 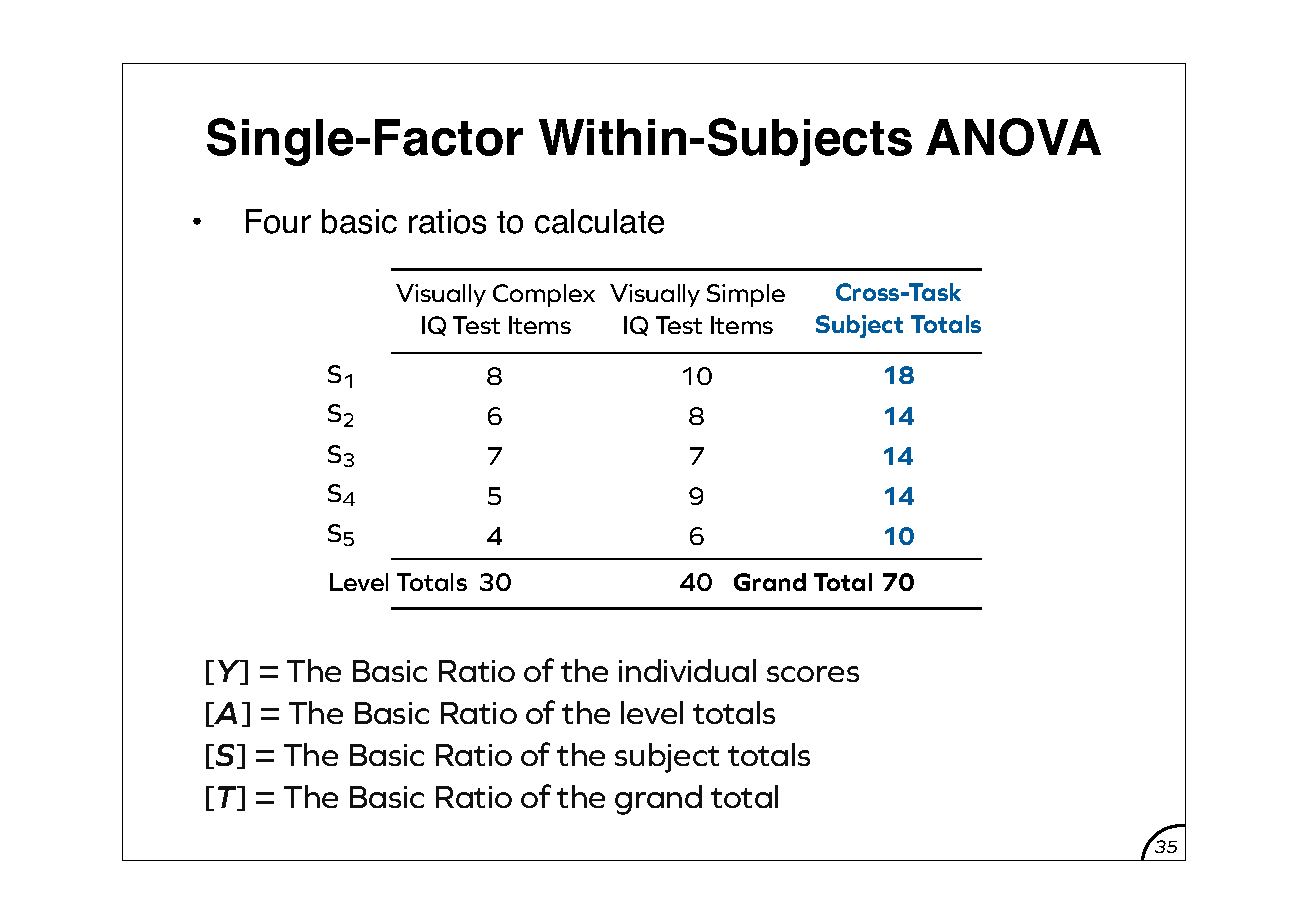 What do you see at coordinates (599, 221) in the screenshot?
I see `calculate` at bounding box center [599, 221].
